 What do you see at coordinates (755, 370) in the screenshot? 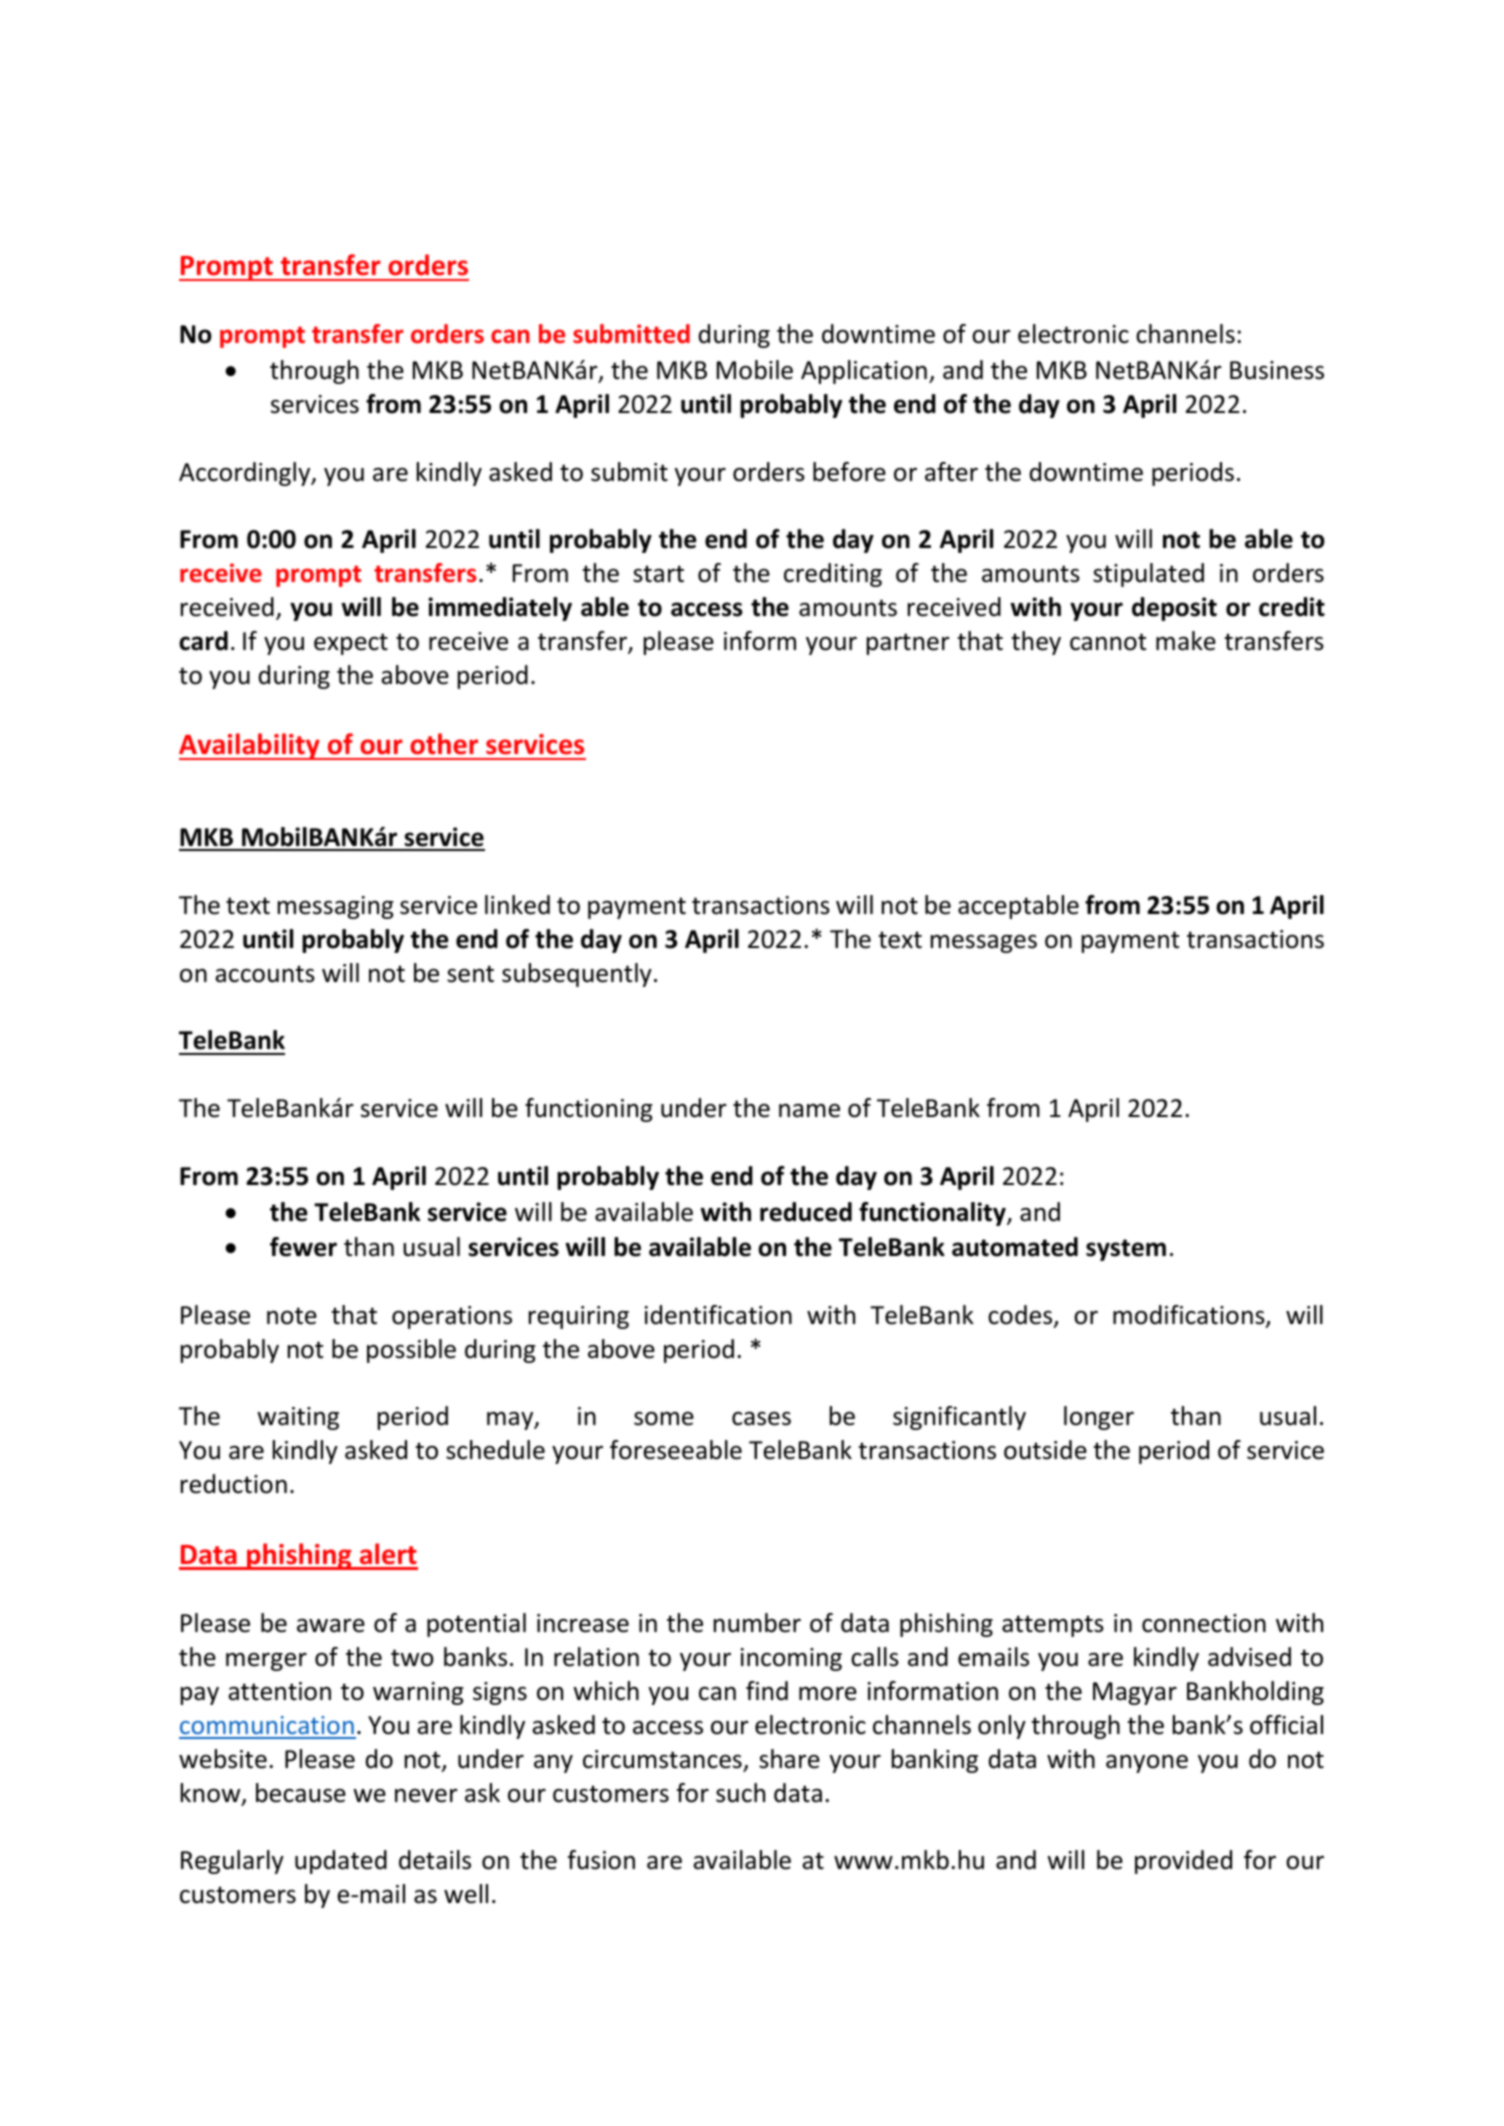
I see `Mobile` at bounding box center [755, 370].
